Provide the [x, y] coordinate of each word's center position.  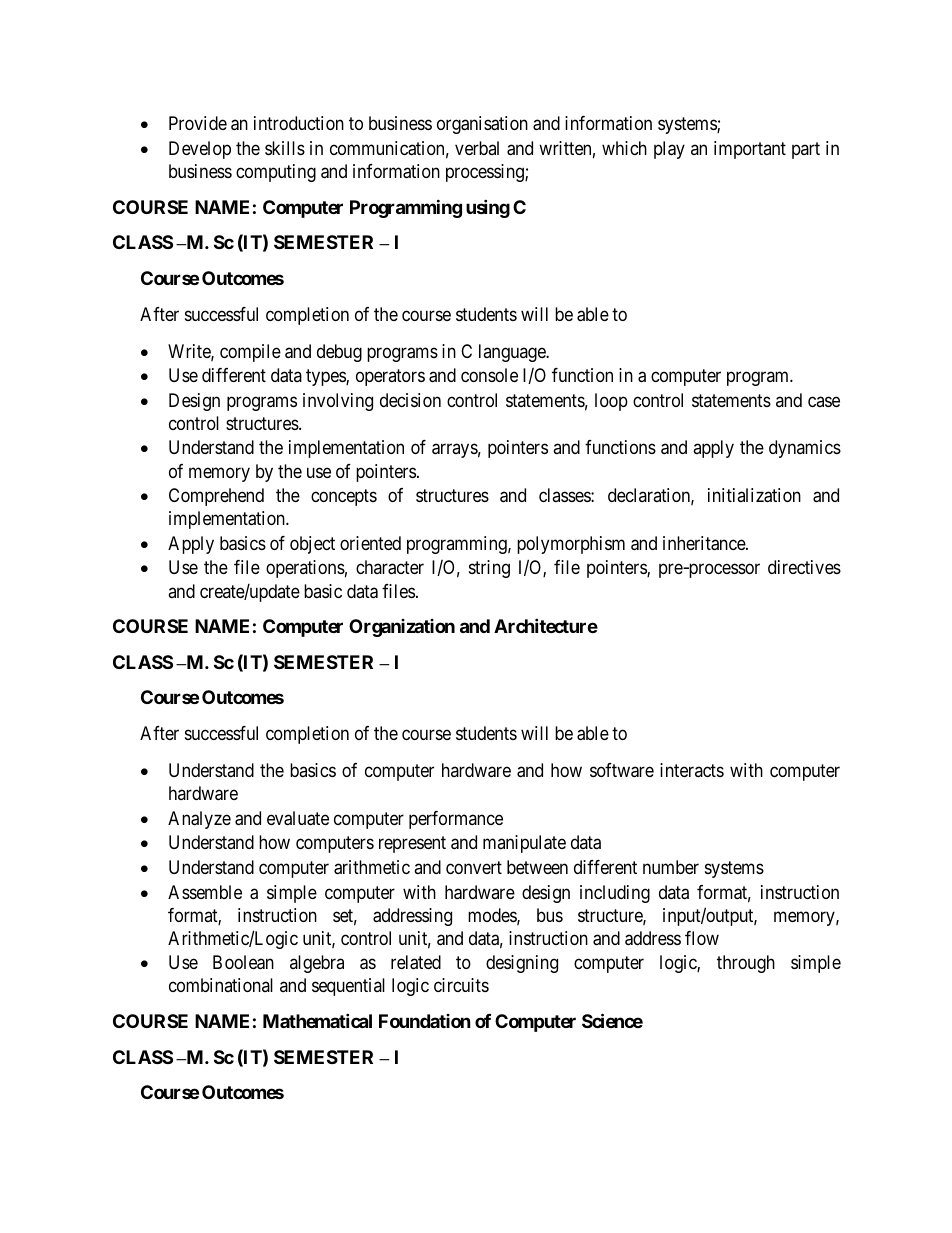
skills [285, 148]
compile [250, 353]
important [750, 150]
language [513, 353]
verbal [477, 148]
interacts [692, 770]
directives [804, 567]
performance [456, 820]
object [312, 545]
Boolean [243, 962]
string [489, 569]
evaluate [298, 818]
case [824, 401]
